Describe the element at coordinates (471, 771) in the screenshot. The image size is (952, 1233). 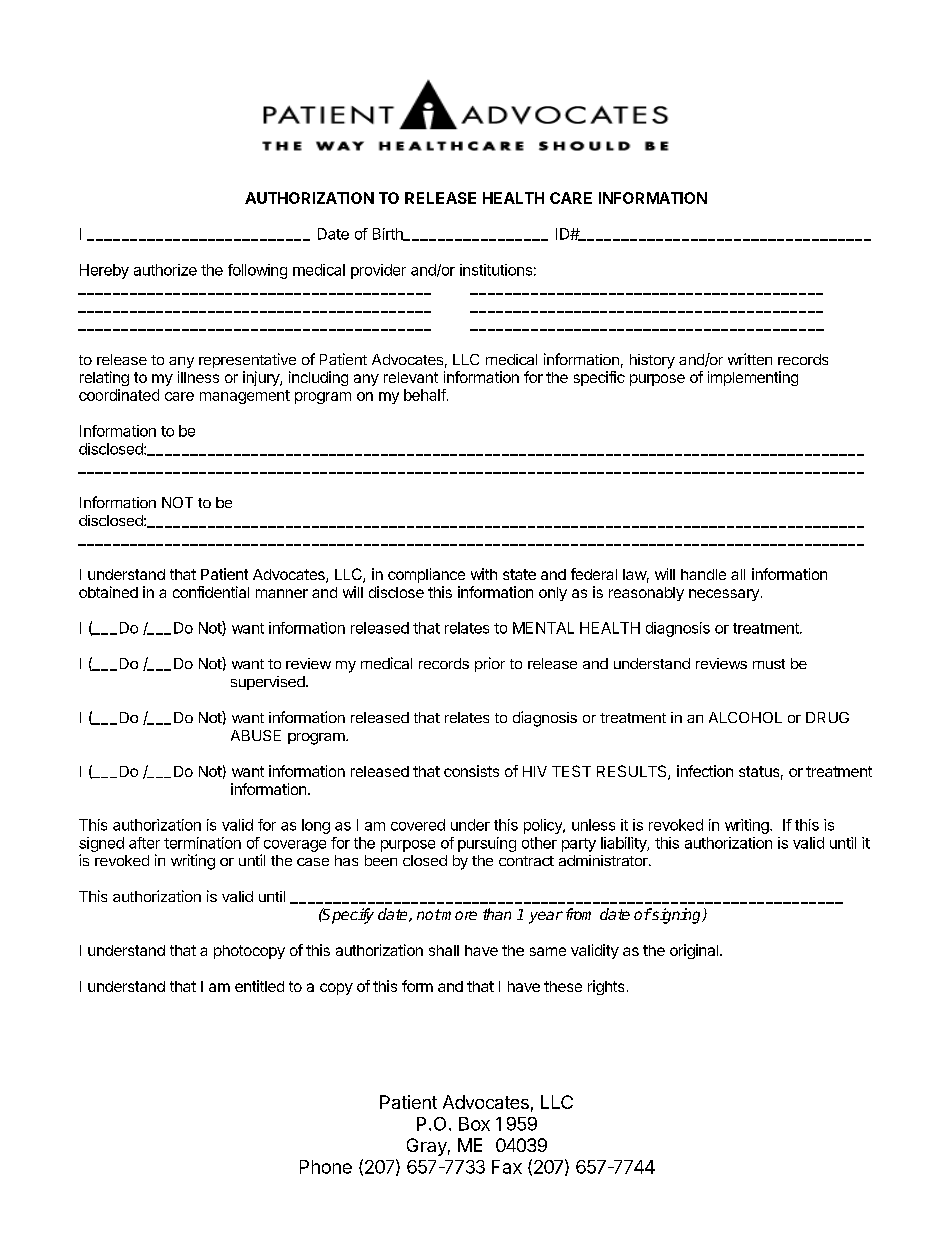
I see `consists` at that location.
